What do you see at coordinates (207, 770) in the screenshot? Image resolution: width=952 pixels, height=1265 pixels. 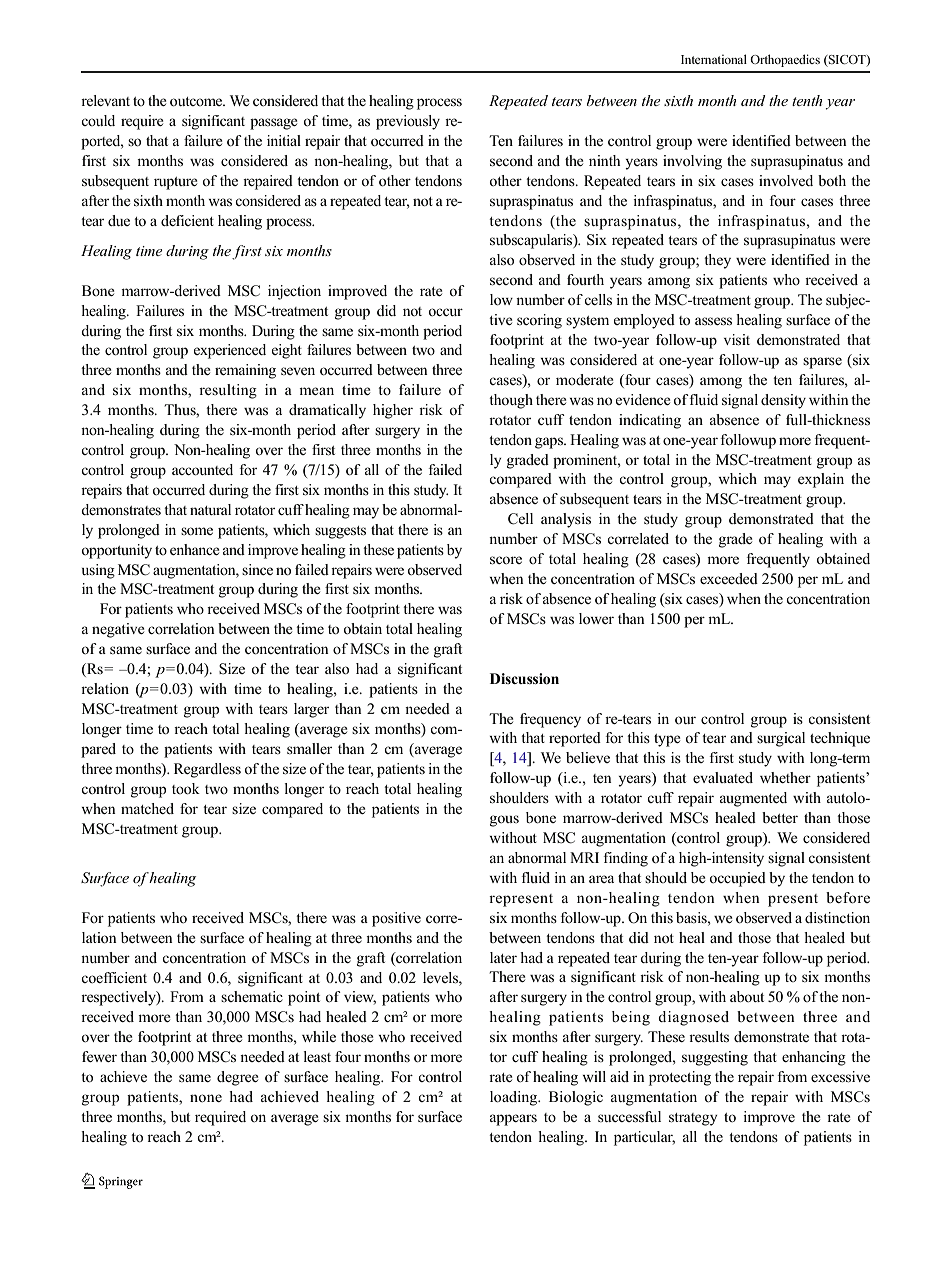 I see `Regardless` at bounding box center [207, 770].
